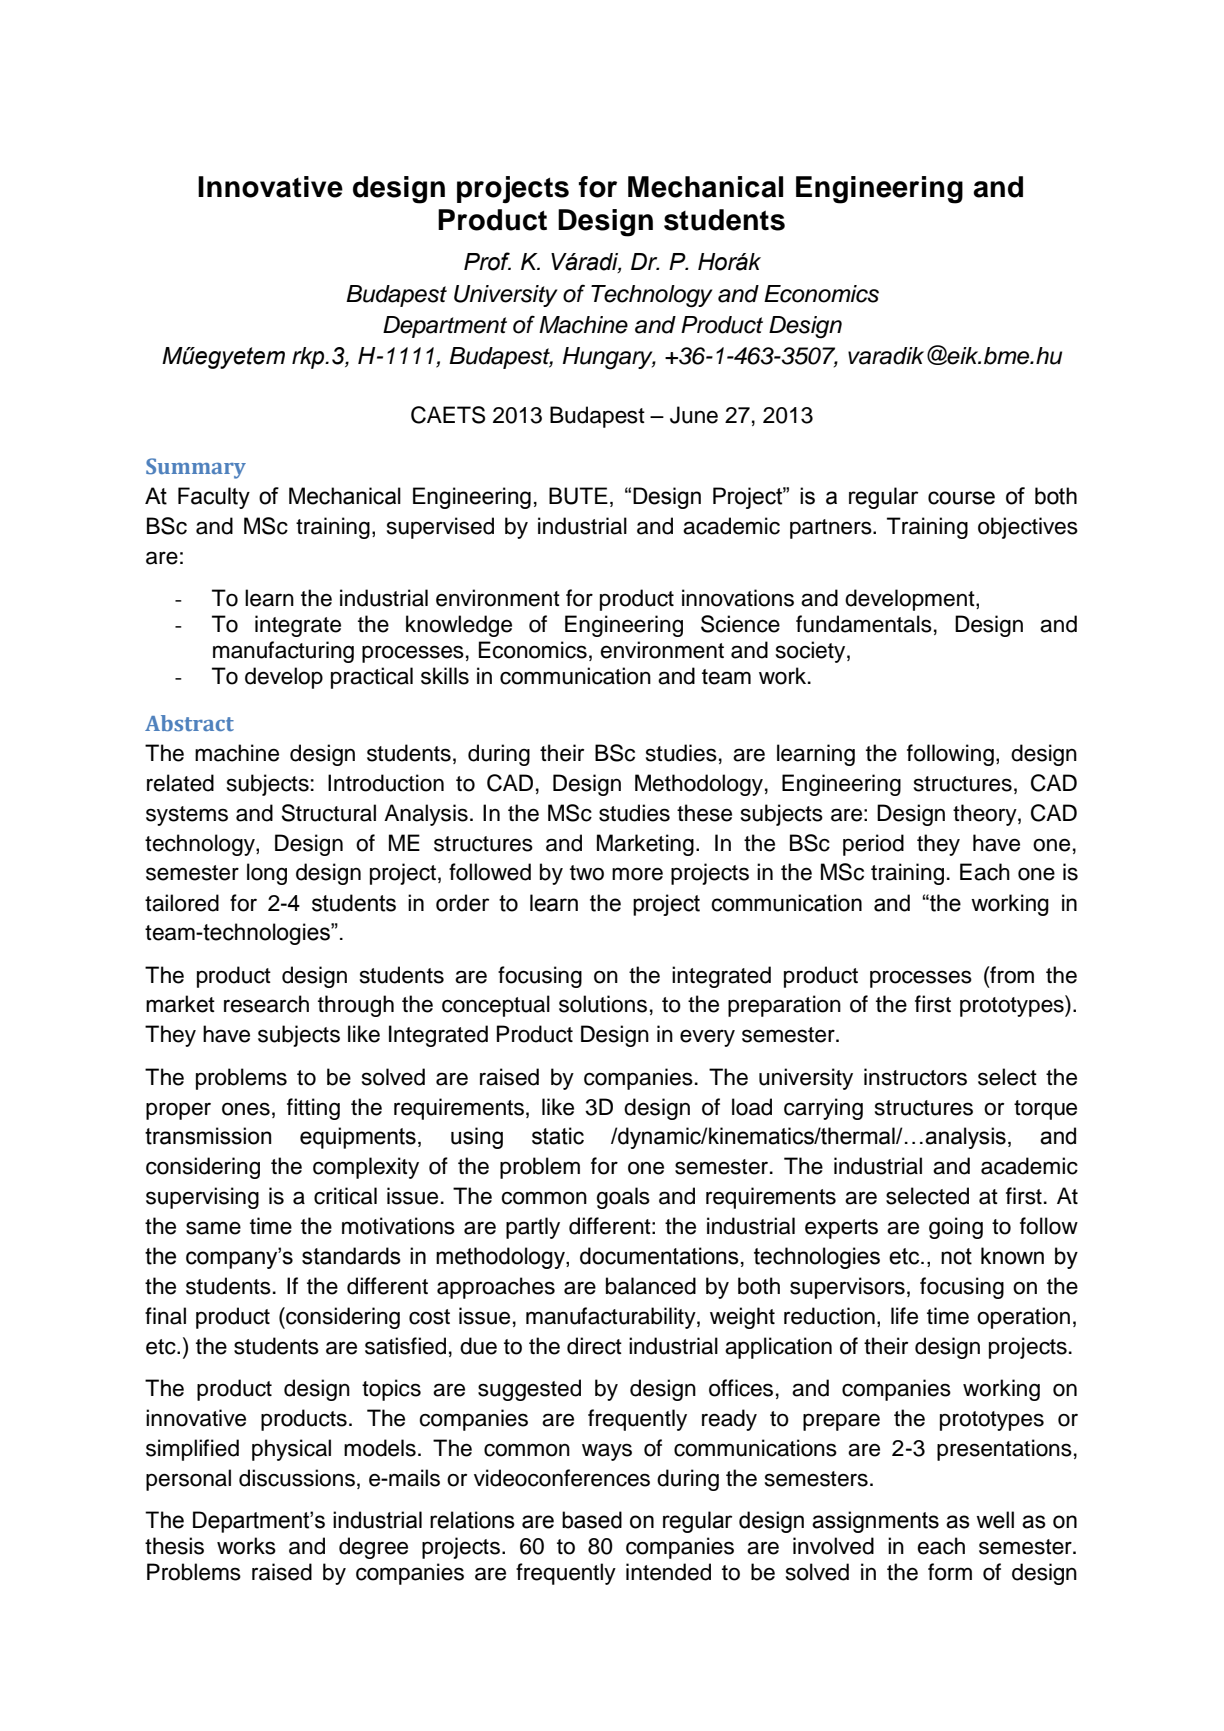 This page has height=1731, width=1224. What do you see at coordinates (487, 261) in the page?
I see `Prof` at bounding box center [487, 261].
